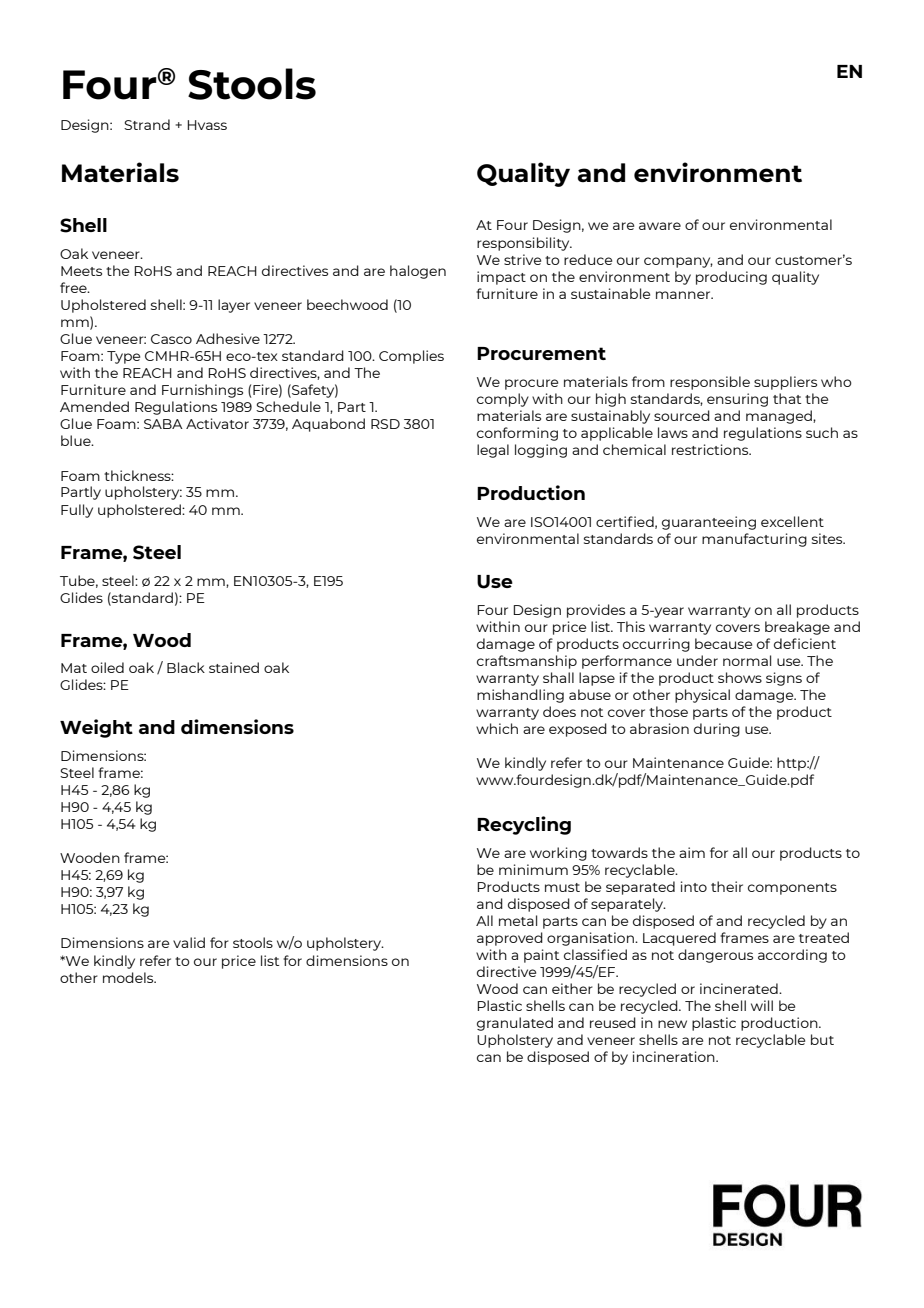 The height and width of the document is (1308, 924). What do you see at coordinates (515, 1024) in the document?
I see `granulated` at bounding box center [515, 1024].
